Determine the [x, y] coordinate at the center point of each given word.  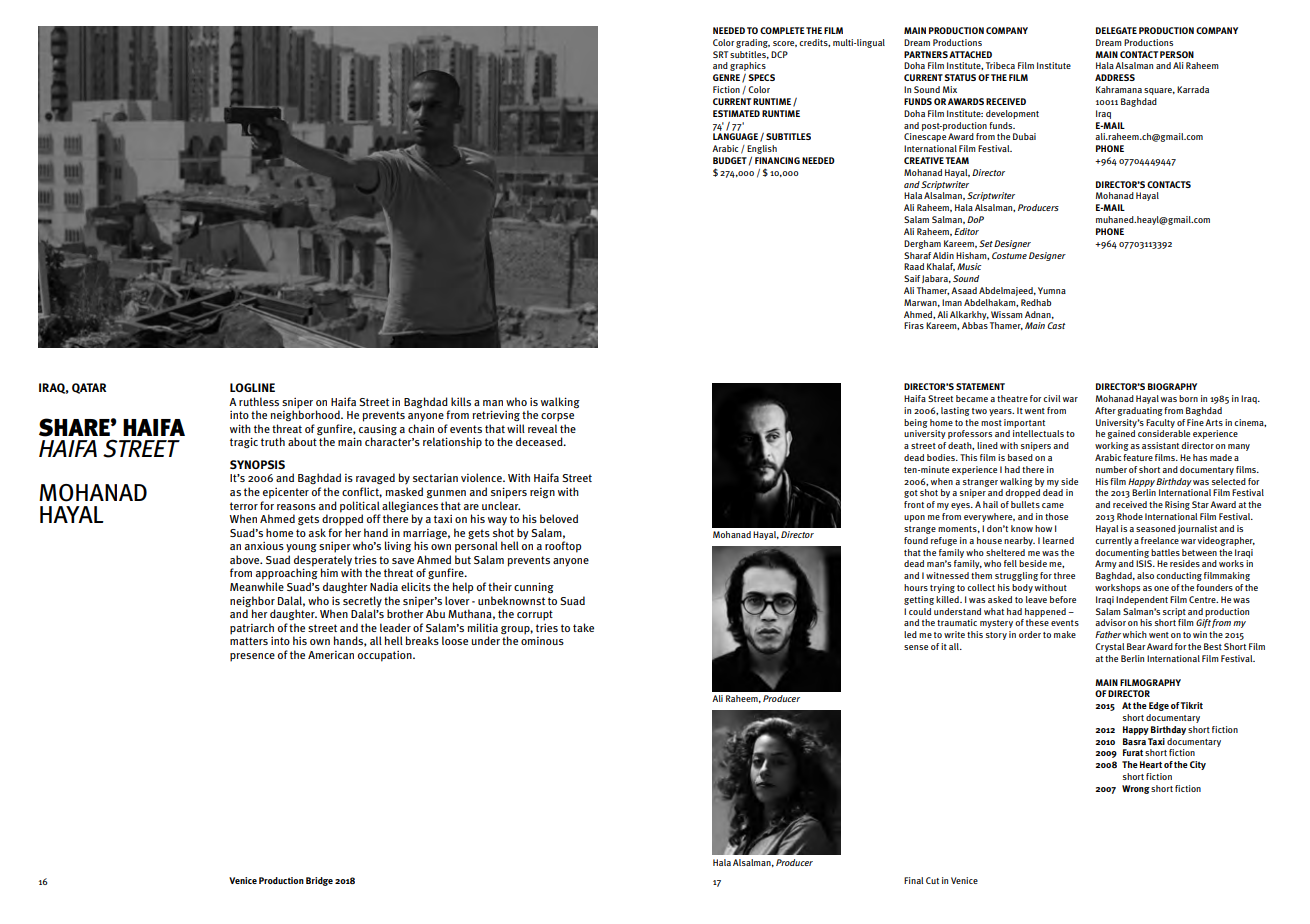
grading [753, 43]
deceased [540, 441]
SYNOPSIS [257, 464]
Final [913, 880]
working [1112, 446]
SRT [720, 54]
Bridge [319, 881]
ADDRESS [1115, 77]
